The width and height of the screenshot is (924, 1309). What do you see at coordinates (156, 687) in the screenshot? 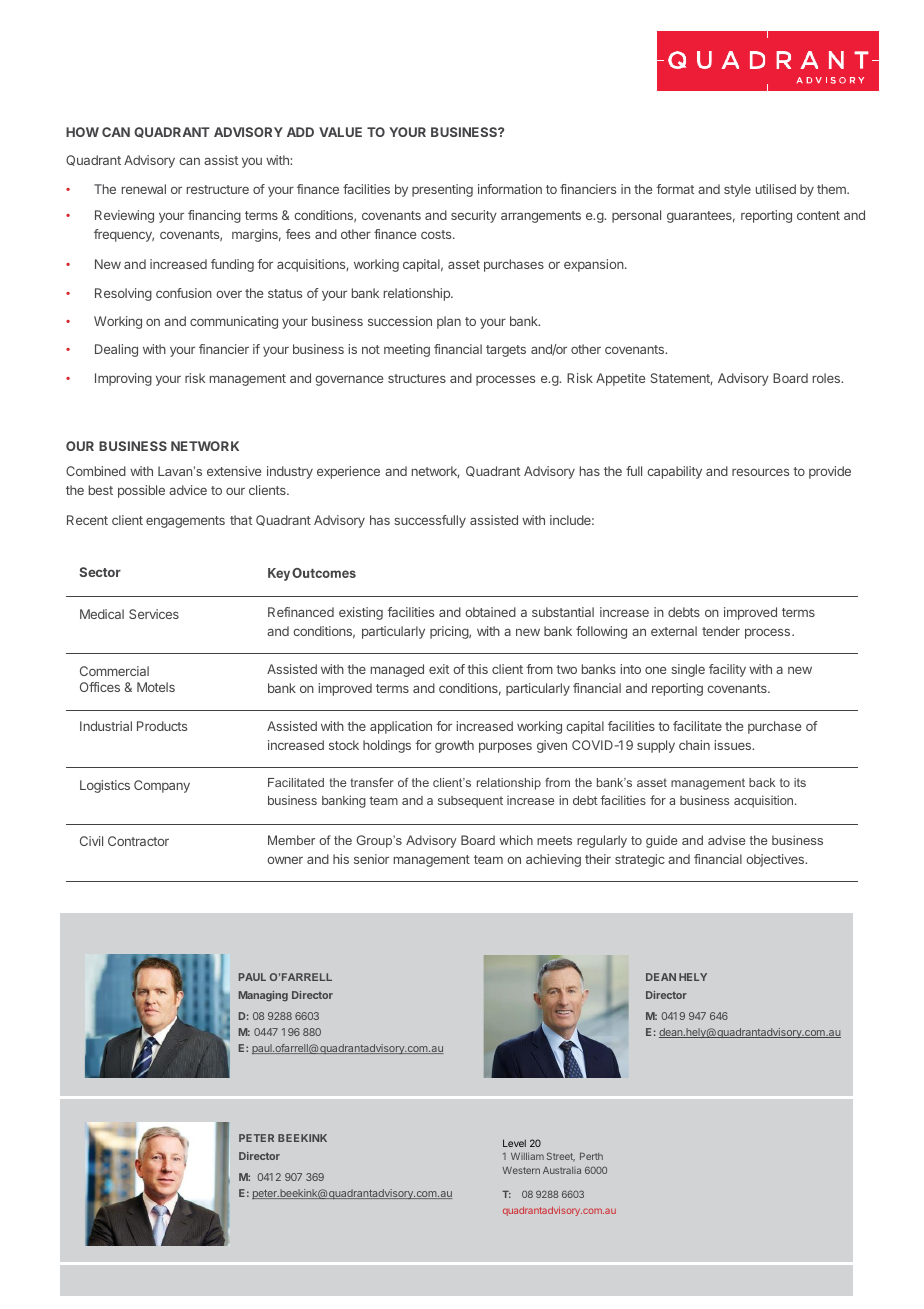
I see `Motels` at bounding box center [156, 687].
